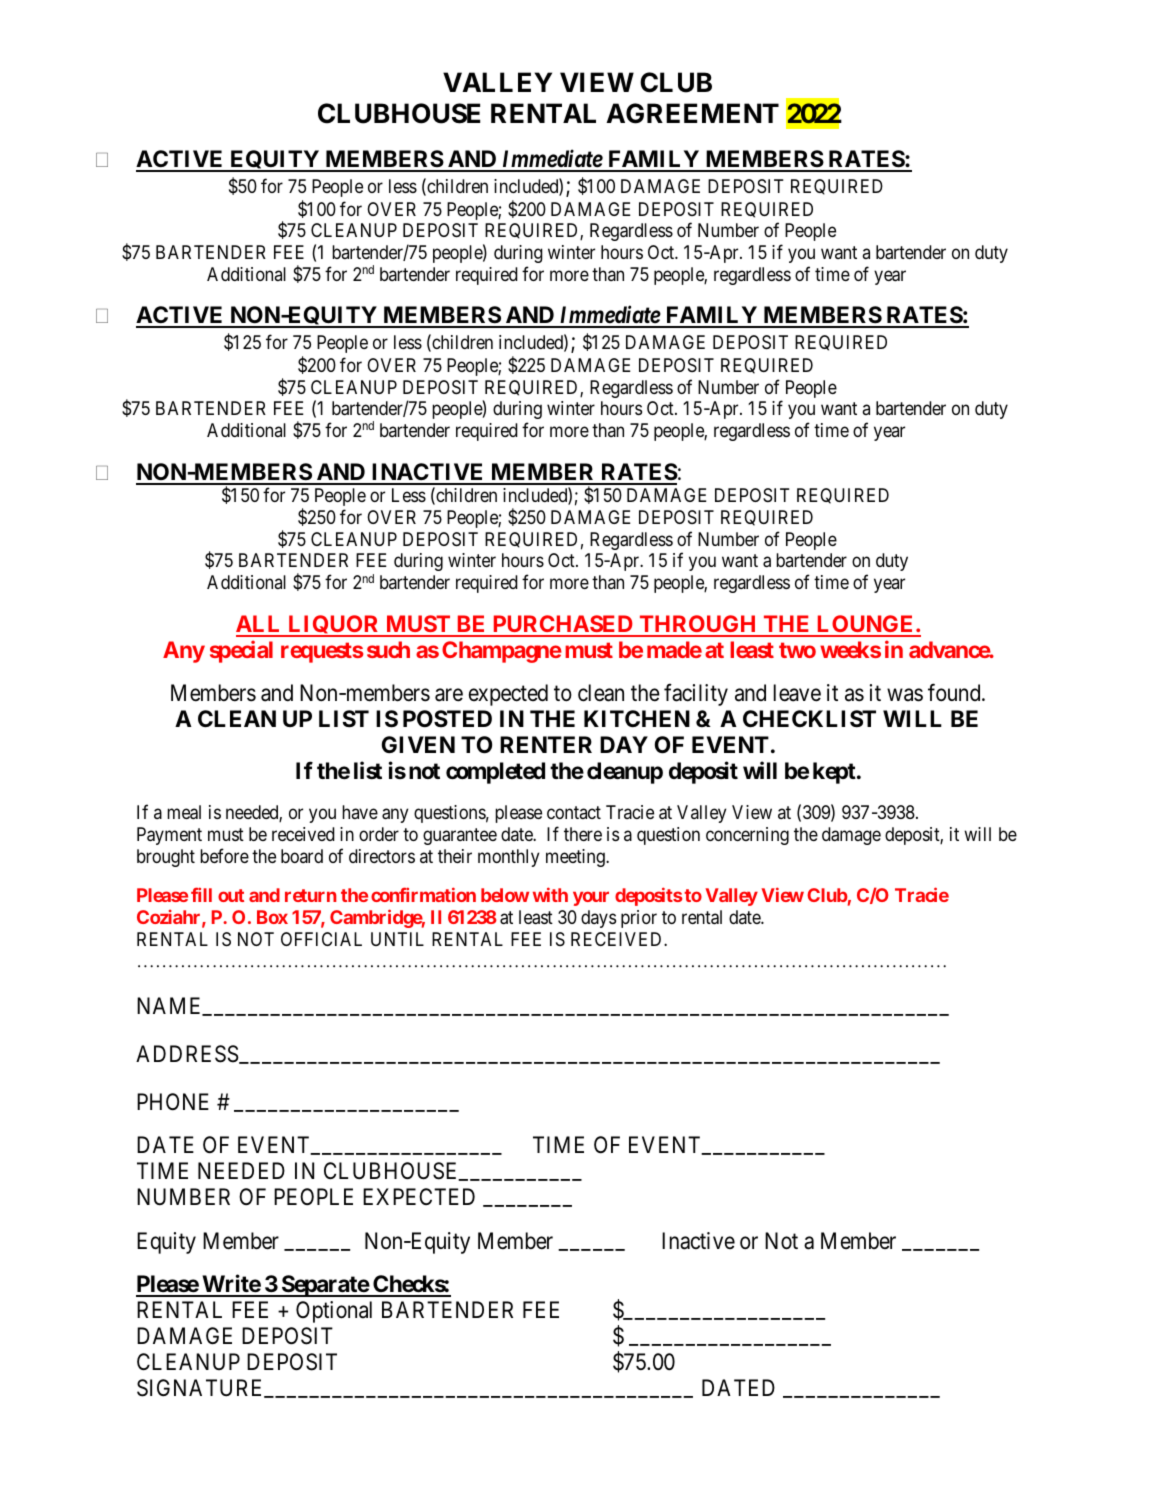 The image size is (1156, 1496). I want to click on such, so click(388, 649).
